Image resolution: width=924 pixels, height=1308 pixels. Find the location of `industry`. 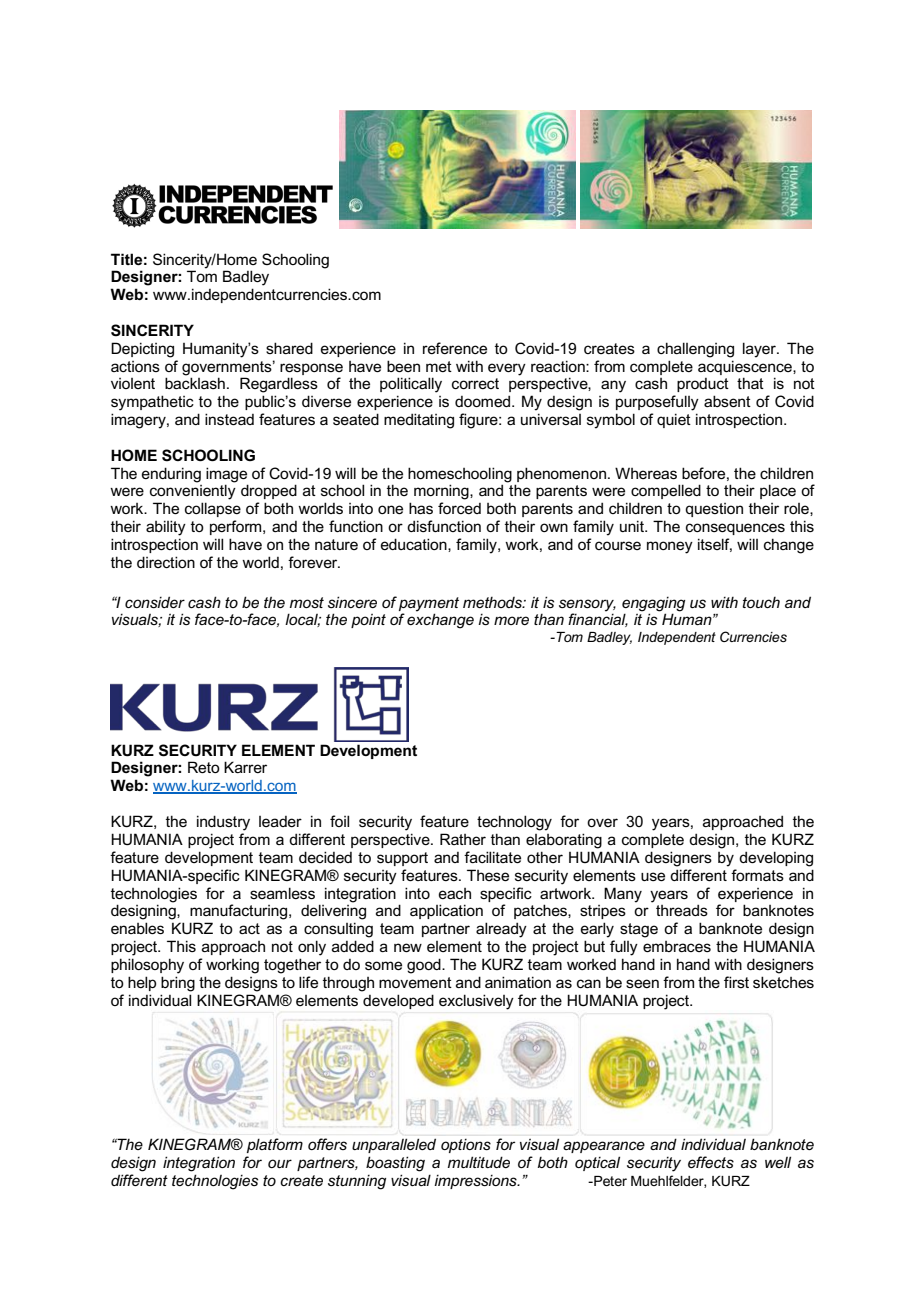

industry is located at coordinates (223, 823).
